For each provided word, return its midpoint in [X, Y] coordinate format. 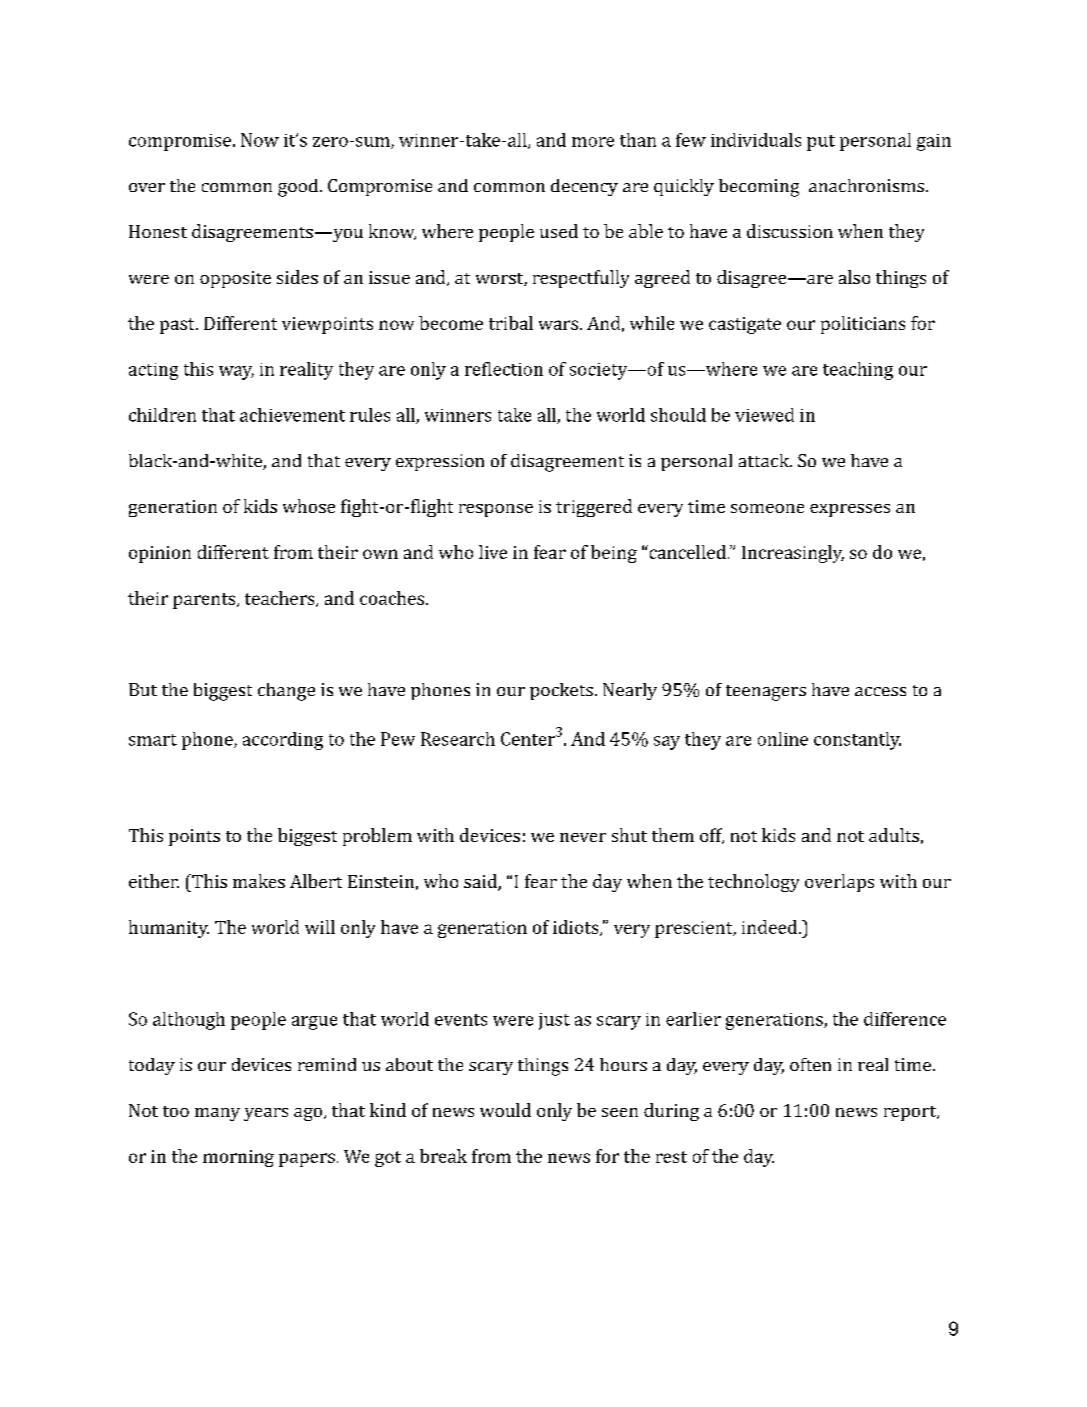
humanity [169, 929]
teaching [858, 371]
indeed [771, 927]
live [493, 552]
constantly [857, 741]
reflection [504, 369]
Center [528, 739]
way [236, 373]
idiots [577, 928]
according [283, 741]
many [217, 1114]
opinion [160, 554]
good [299, 188]
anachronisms [866, 185]
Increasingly [793, 554]
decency [584, 187]
